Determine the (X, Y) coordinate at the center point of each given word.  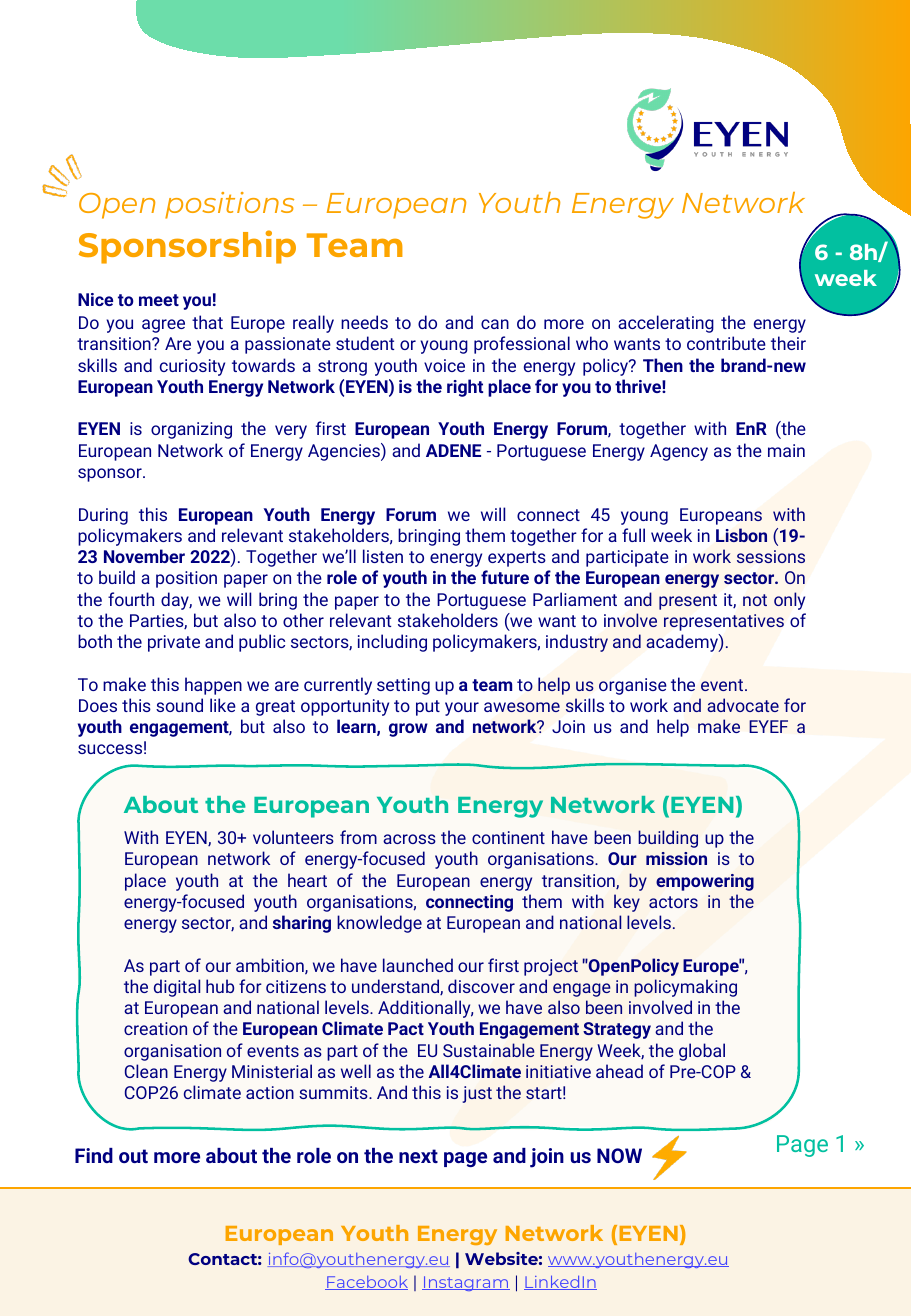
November (144, 556)
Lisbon (741, 535)
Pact (406, 1028)
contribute (726, 343)
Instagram (466, 1283)
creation (155, 1028)
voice (444, 365)
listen (383, 556)
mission (676, 858)
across (409, 839)
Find (94, 1155)
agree (163, 326)
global (702, 1052)
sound (179, 705)
